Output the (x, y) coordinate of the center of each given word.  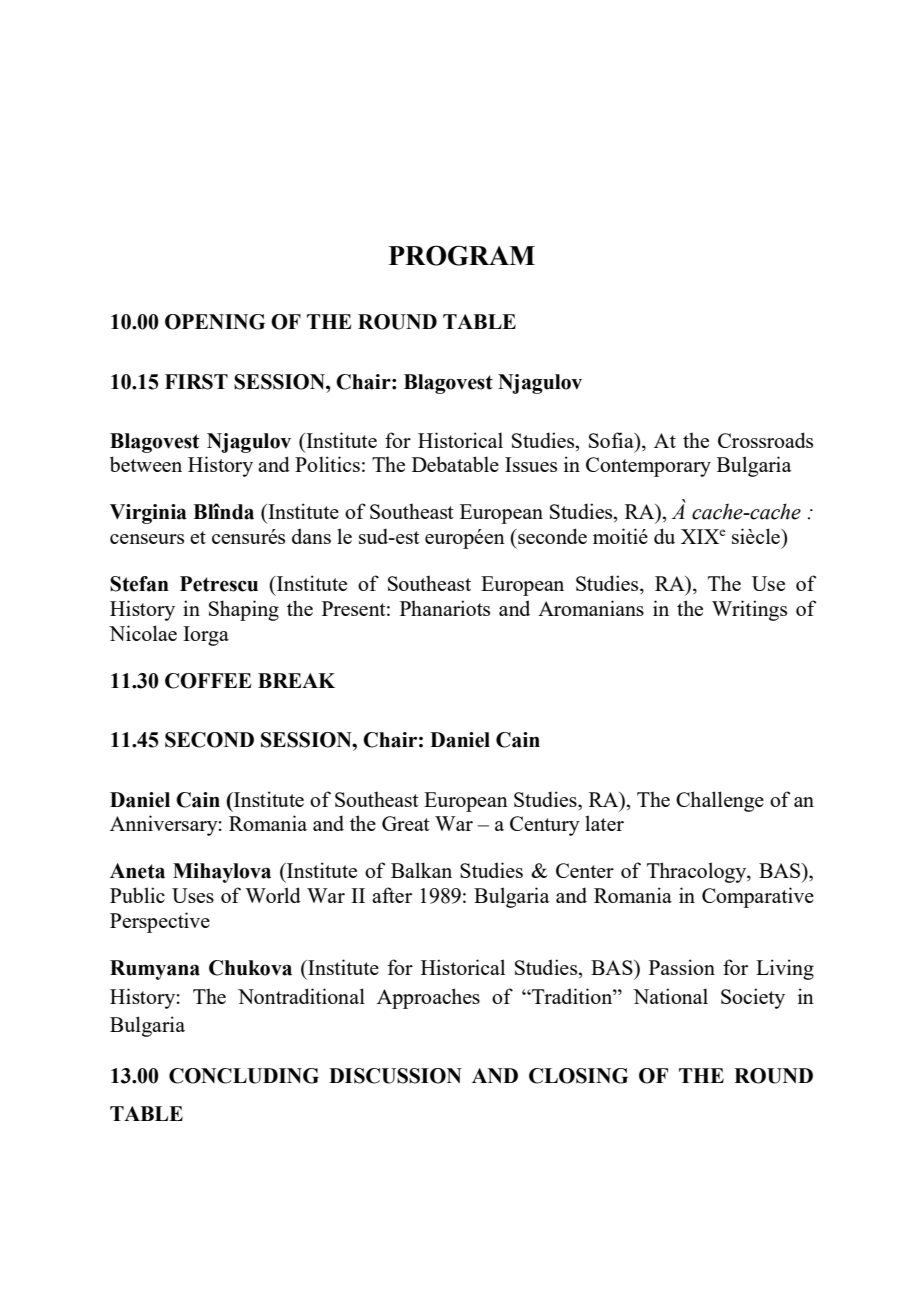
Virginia (148, 514)
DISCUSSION (395, 1076)
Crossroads (765, 440)
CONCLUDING (244, 1076)
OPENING (215, 322)
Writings (749, 610)
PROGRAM (462, 255)
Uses (193, 895)
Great (406, 823)
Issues (531, 464)
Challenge (720, 801)
